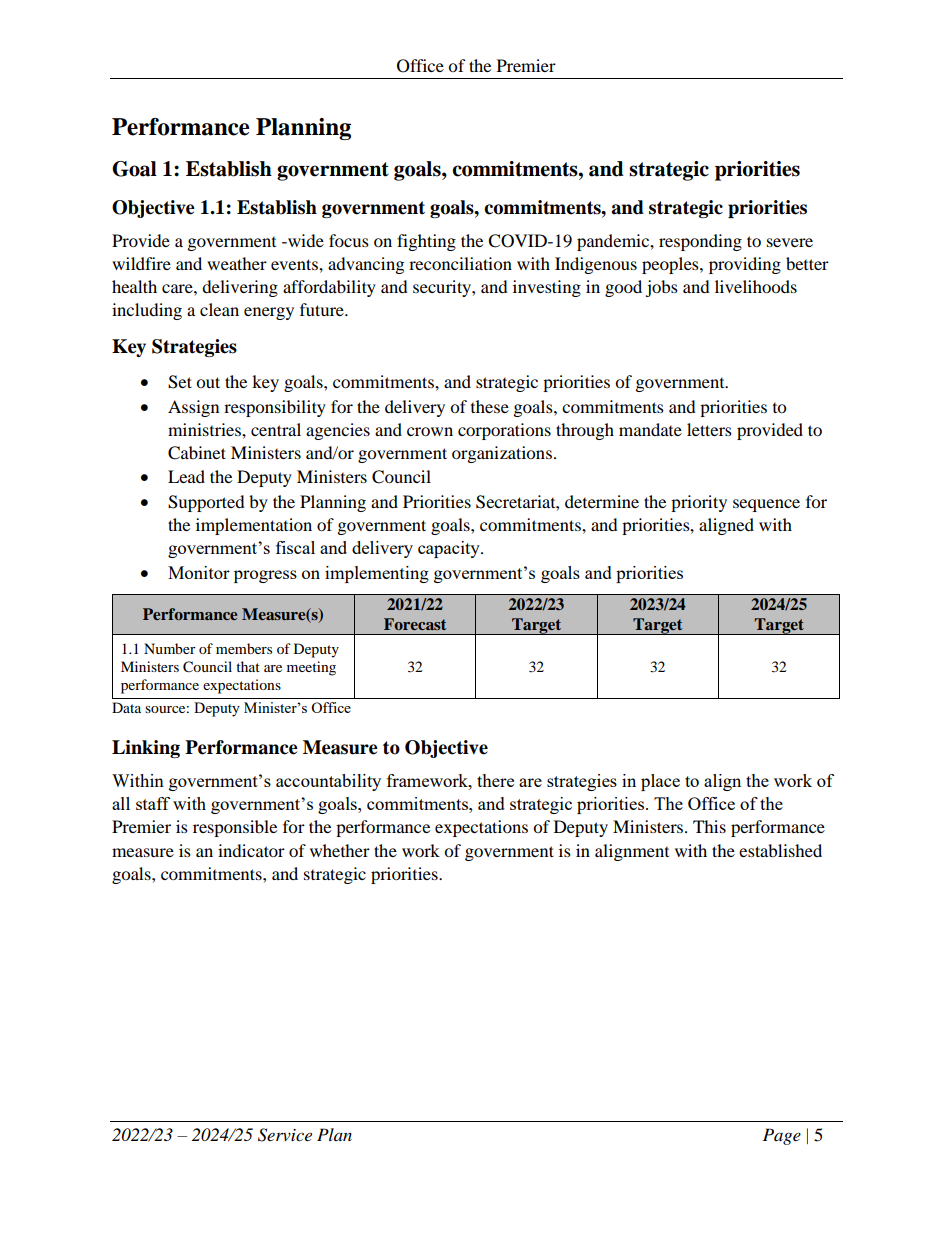 The height and width of the screenshot is (1233, 952). Describe the element at coordinates (285, 1135) in the screenshot. I see `Service` at that location.
